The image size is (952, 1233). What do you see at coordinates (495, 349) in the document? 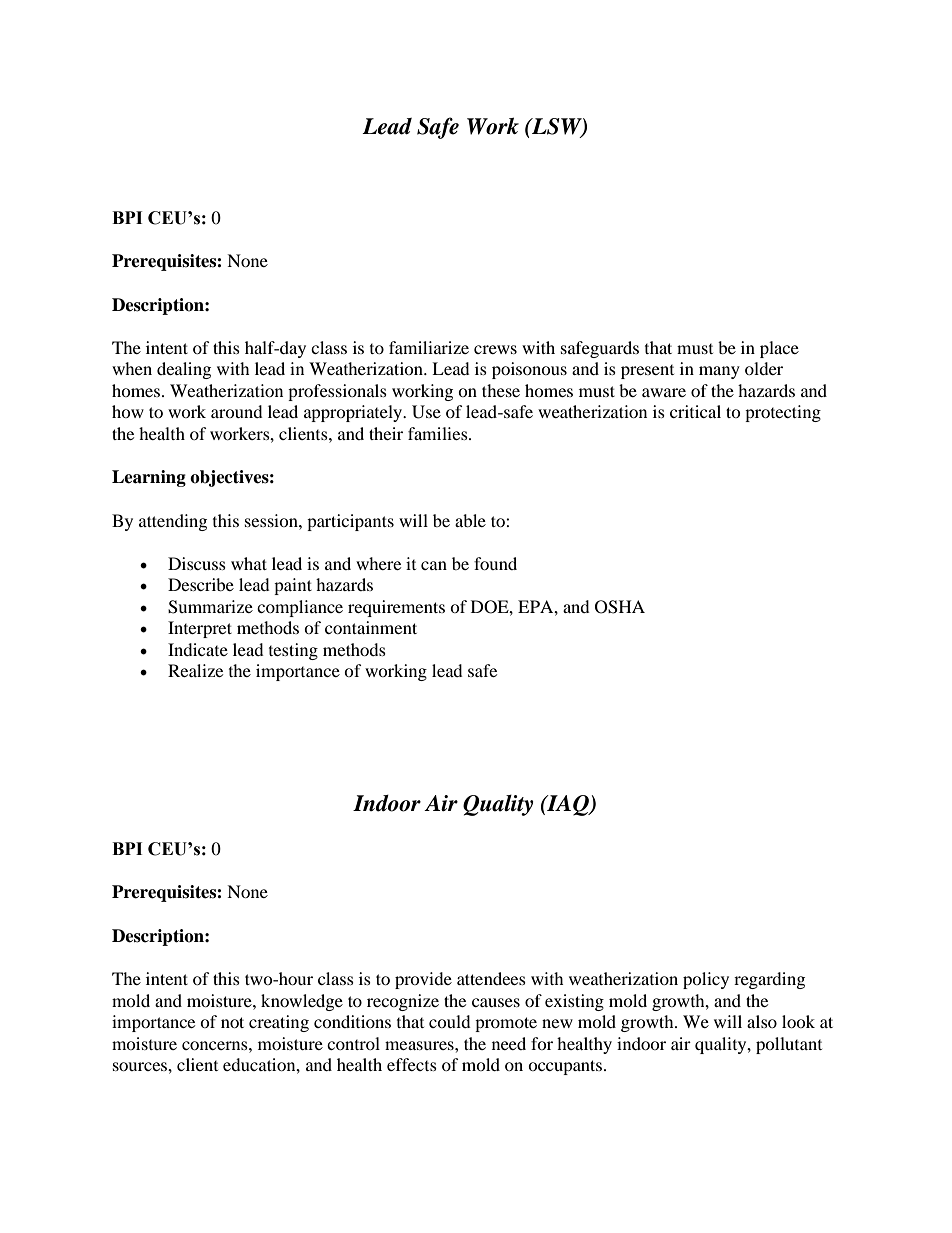
I see `crews` at bounding box center [495, 349].
